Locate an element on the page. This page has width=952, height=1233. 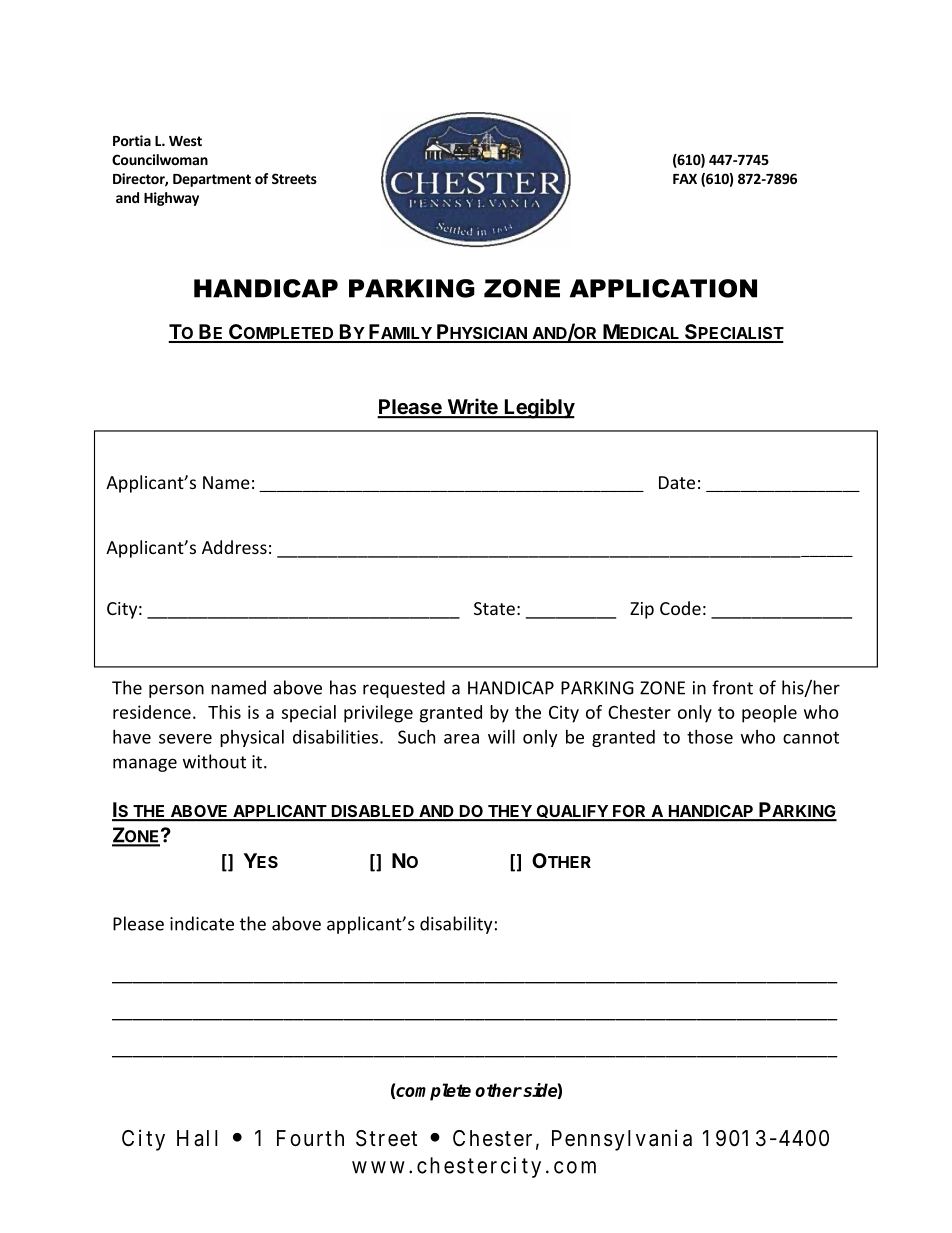
Address is located at coordinates (234, 547).
